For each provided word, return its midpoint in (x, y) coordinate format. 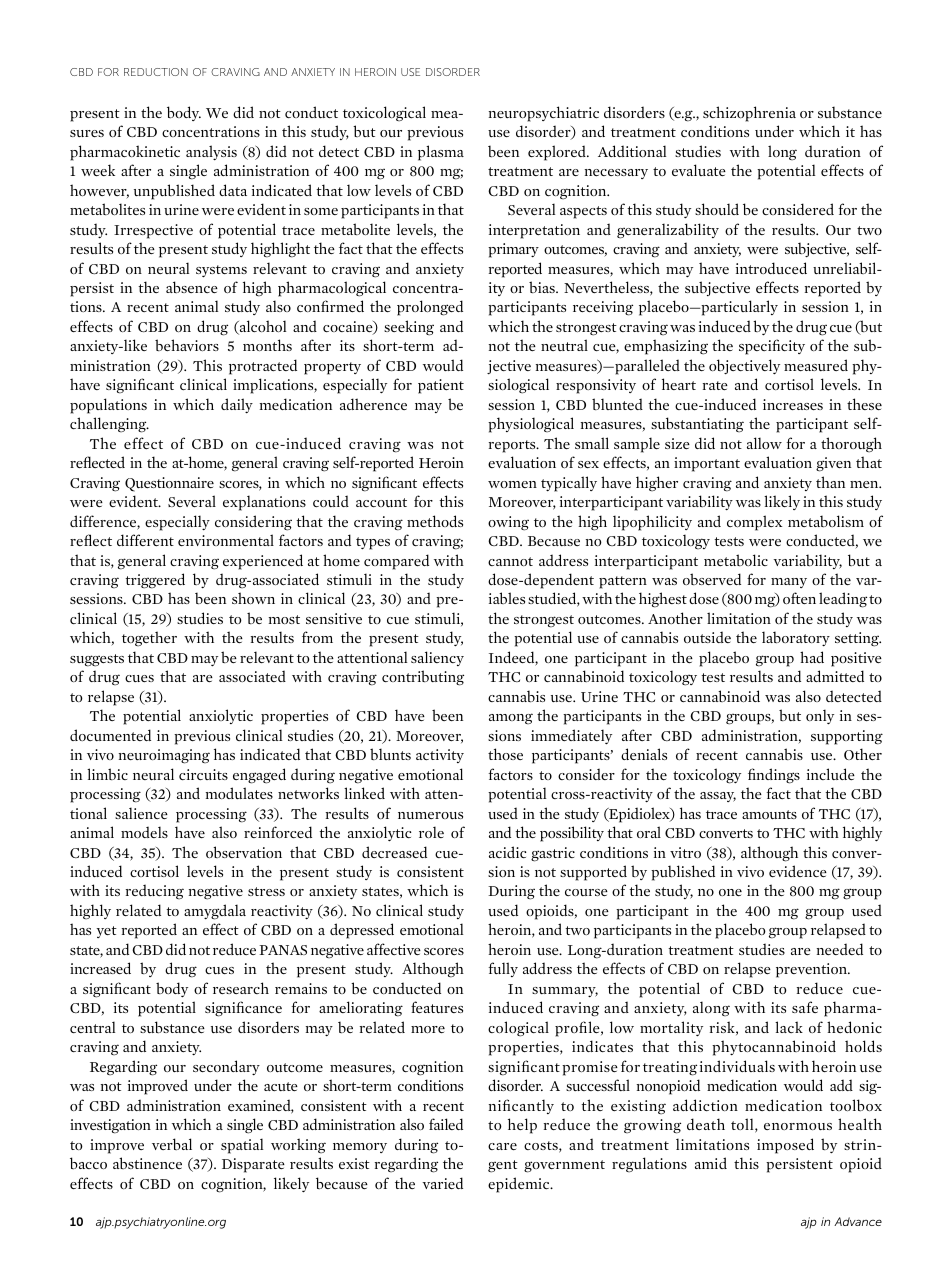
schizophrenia (749, 114)
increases (793, 404)
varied (442, 1183)
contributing (423, 678)
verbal (172, 1144)
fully (503, 969)
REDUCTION (156, 72)
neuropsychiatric (544, 114)
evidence (798, 871)
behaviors (187, 345)
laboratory (796, 638)
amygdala (215, 912)
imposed (785, 1146)
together (149, 638)
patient (441, 386)
